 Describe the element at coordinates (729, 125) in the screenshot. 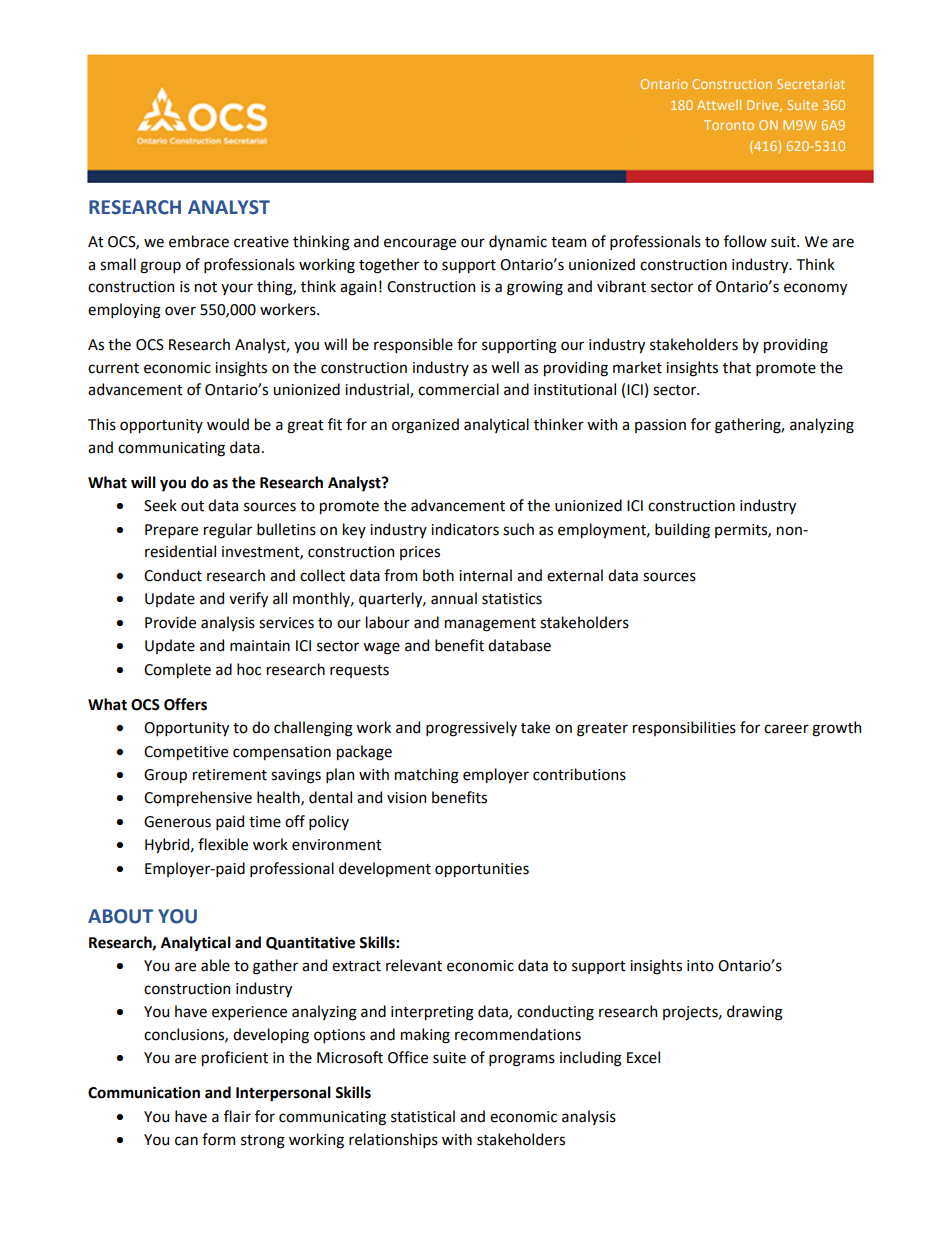

I see `Toronto` at that location.
